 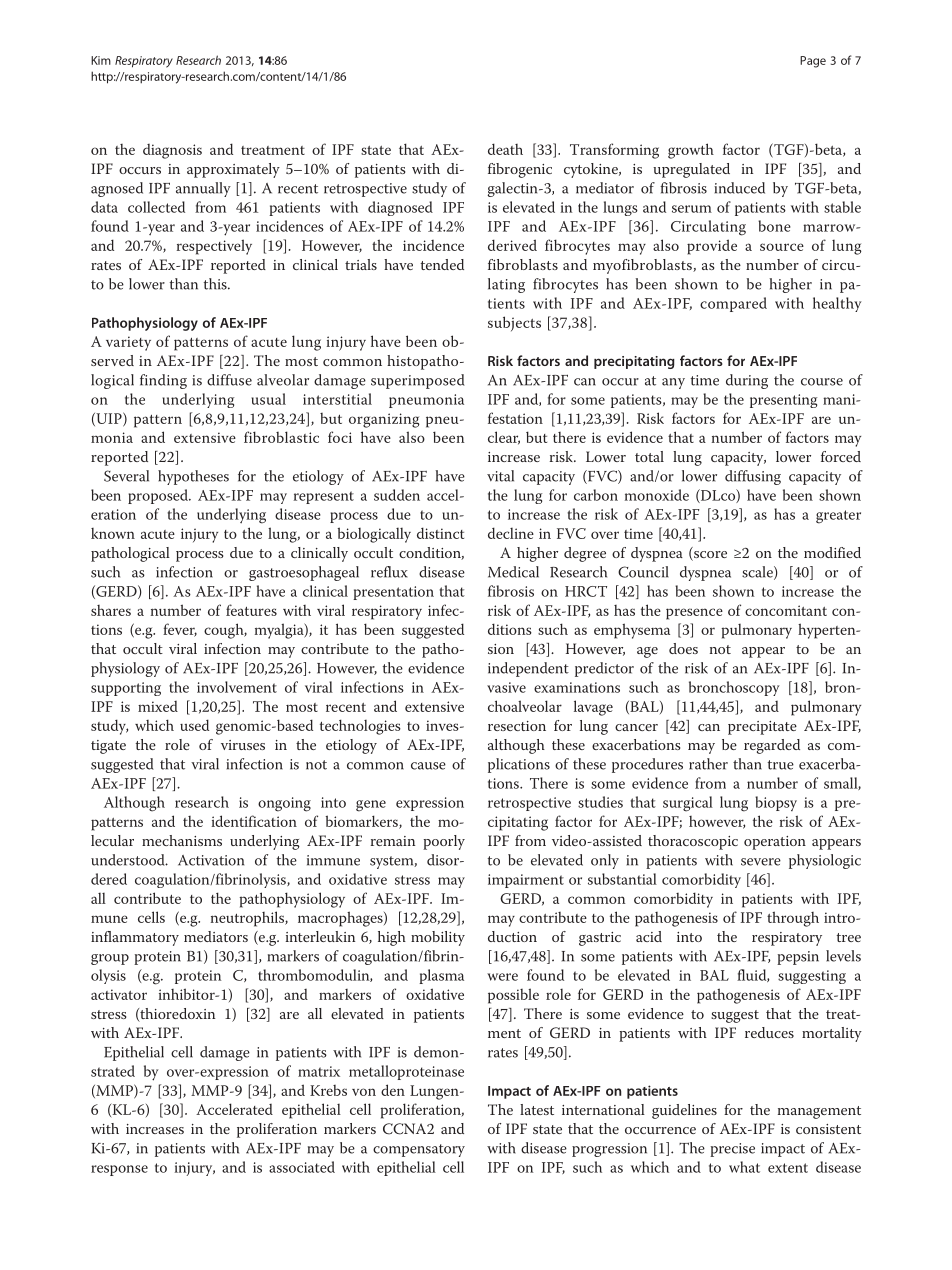 I want to click on Page, so click(x=813, y=62).
